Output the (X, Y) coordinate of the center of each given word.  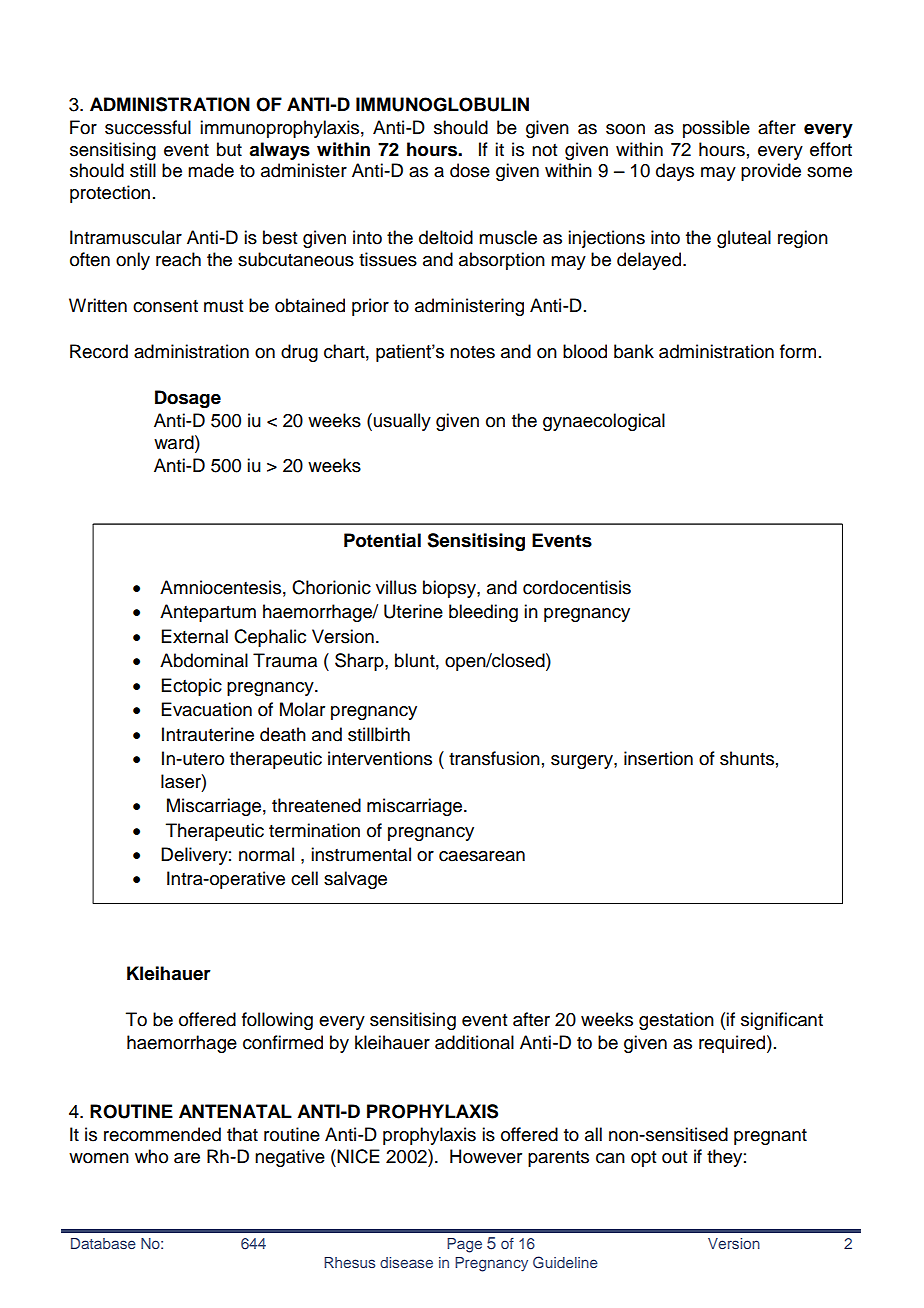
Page (464, 1245)
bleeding (483, 613)
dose (470, 170)
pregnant (770, 1137)
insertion (658, 758)
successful (148, 127)
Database (103, 1243)
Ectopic (192, 687)
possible (716, 129)
